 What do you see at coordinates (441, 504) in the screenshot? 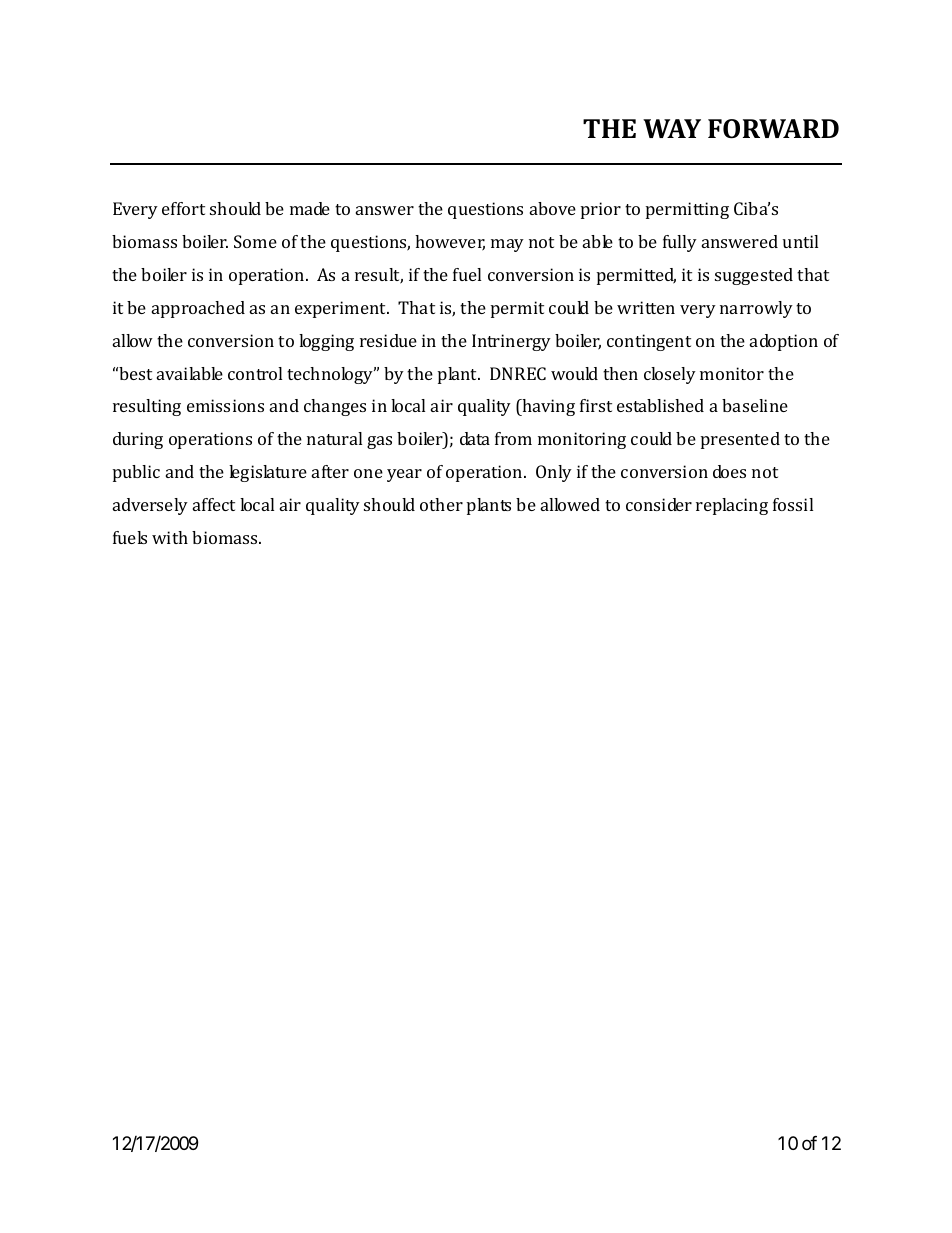
I see `other` at bounding box center [441, 504].
